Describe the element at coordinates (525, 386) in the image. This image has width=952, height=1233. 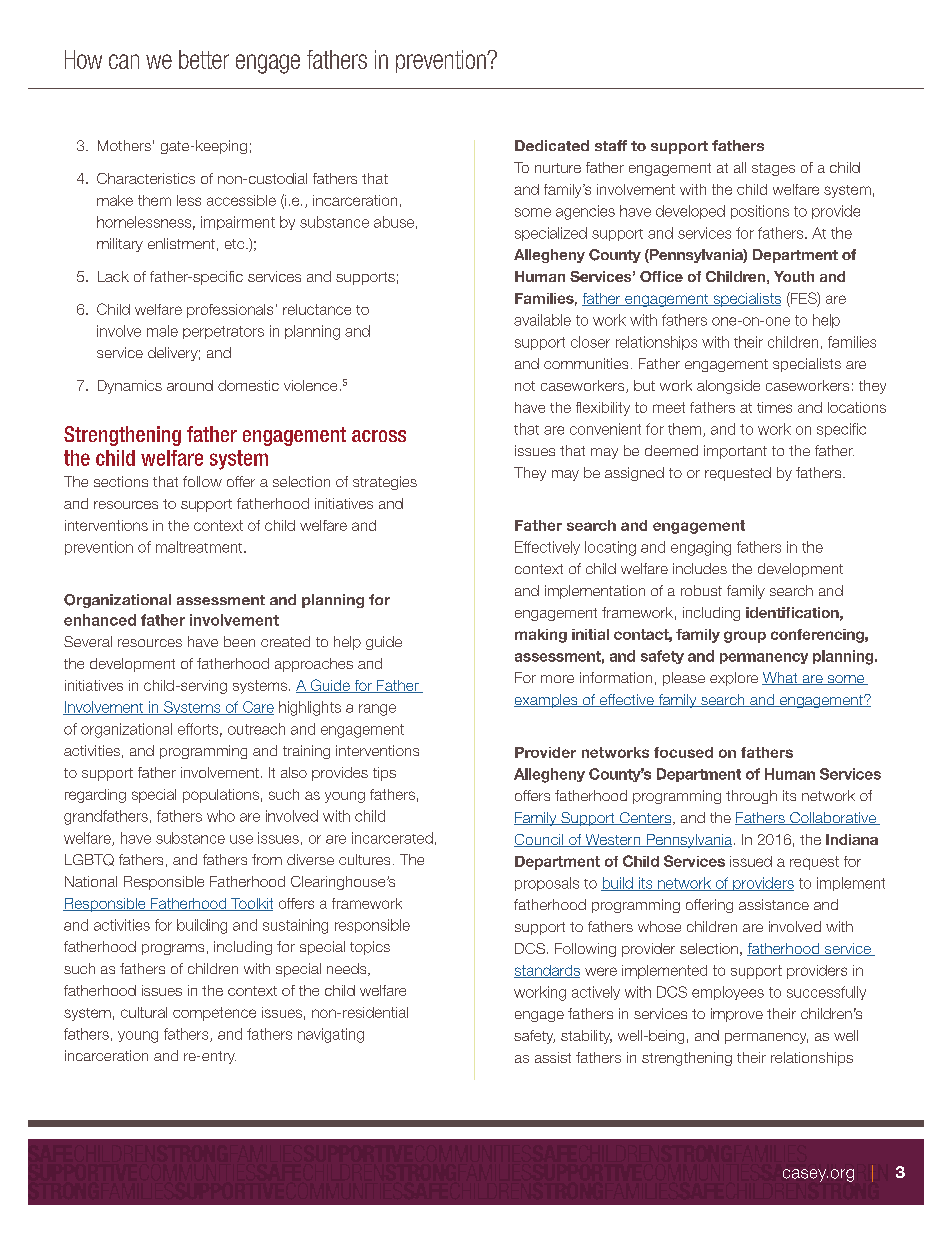
I see `not` at that location.
